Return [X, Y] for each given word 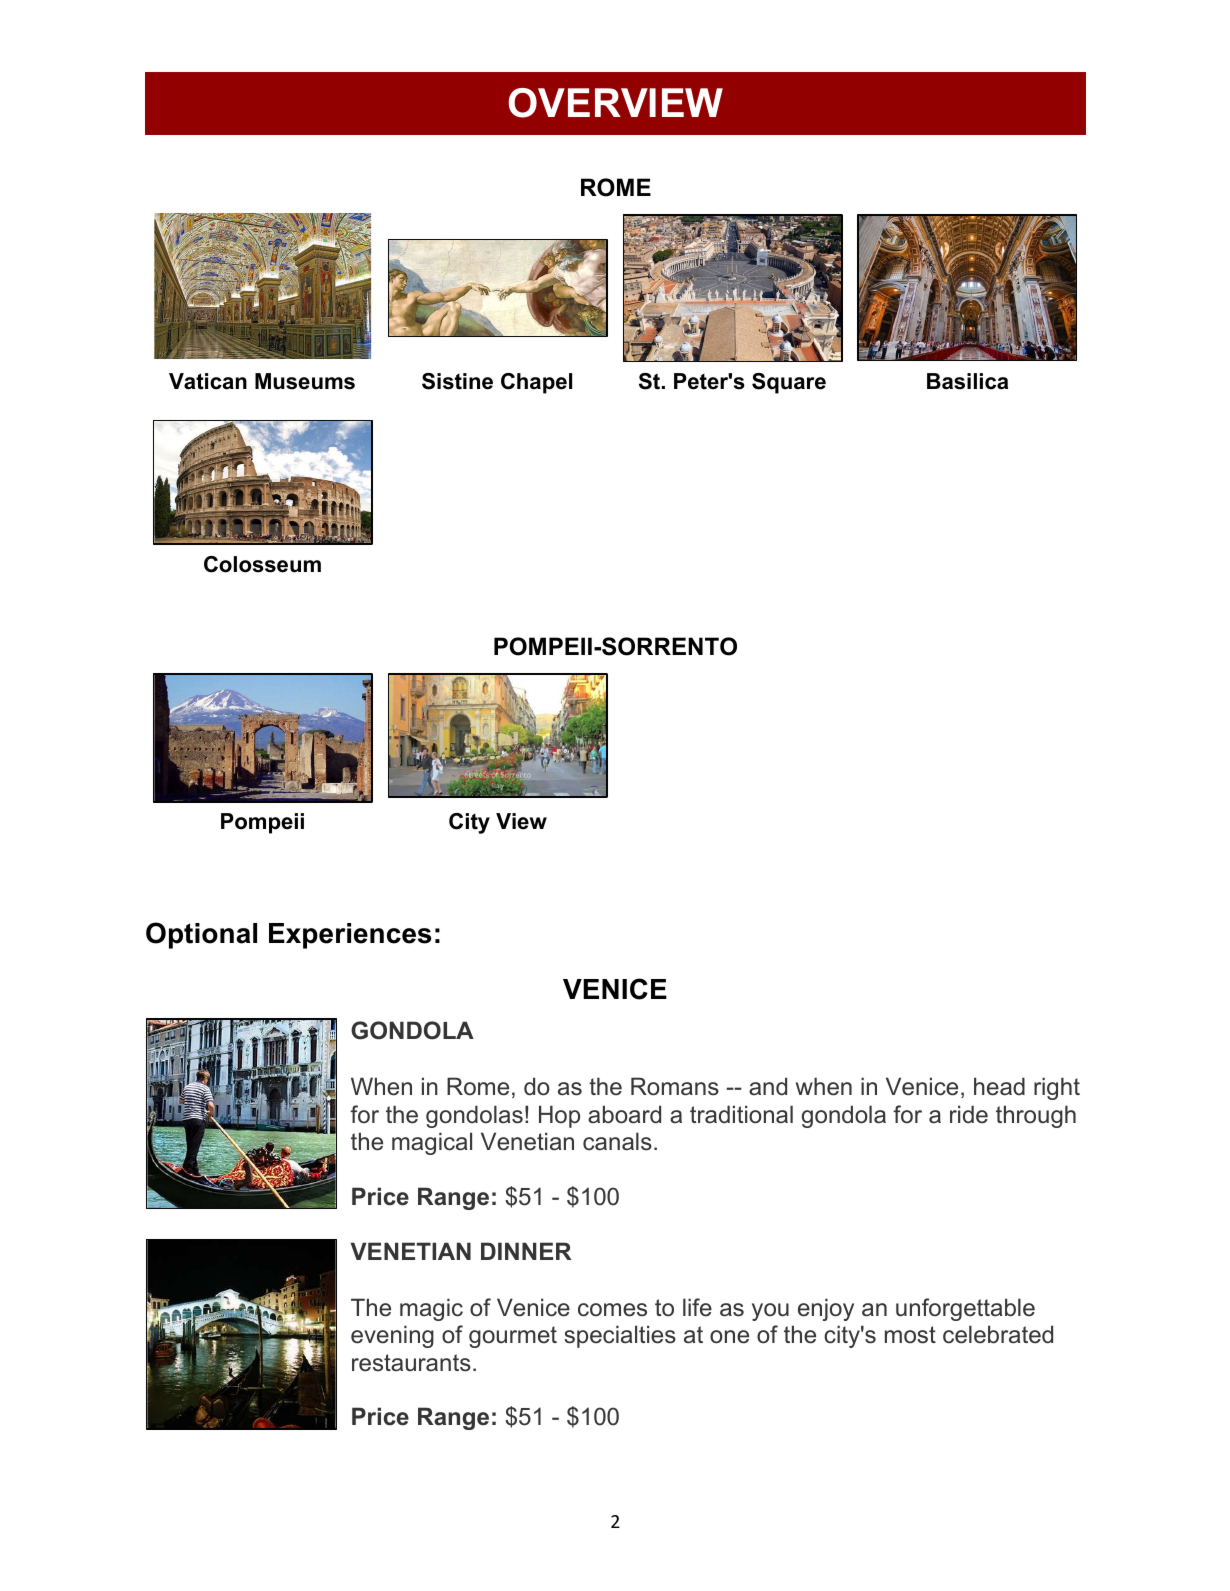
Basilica [967, 381]
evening [392, 1336]
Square [789, 383]
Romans [675, 1086]
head [999, 1086]
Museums [305, 381]
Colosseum [262, 564]
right [1057, 1088]
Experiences [350, 936]
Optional [201, 935]
